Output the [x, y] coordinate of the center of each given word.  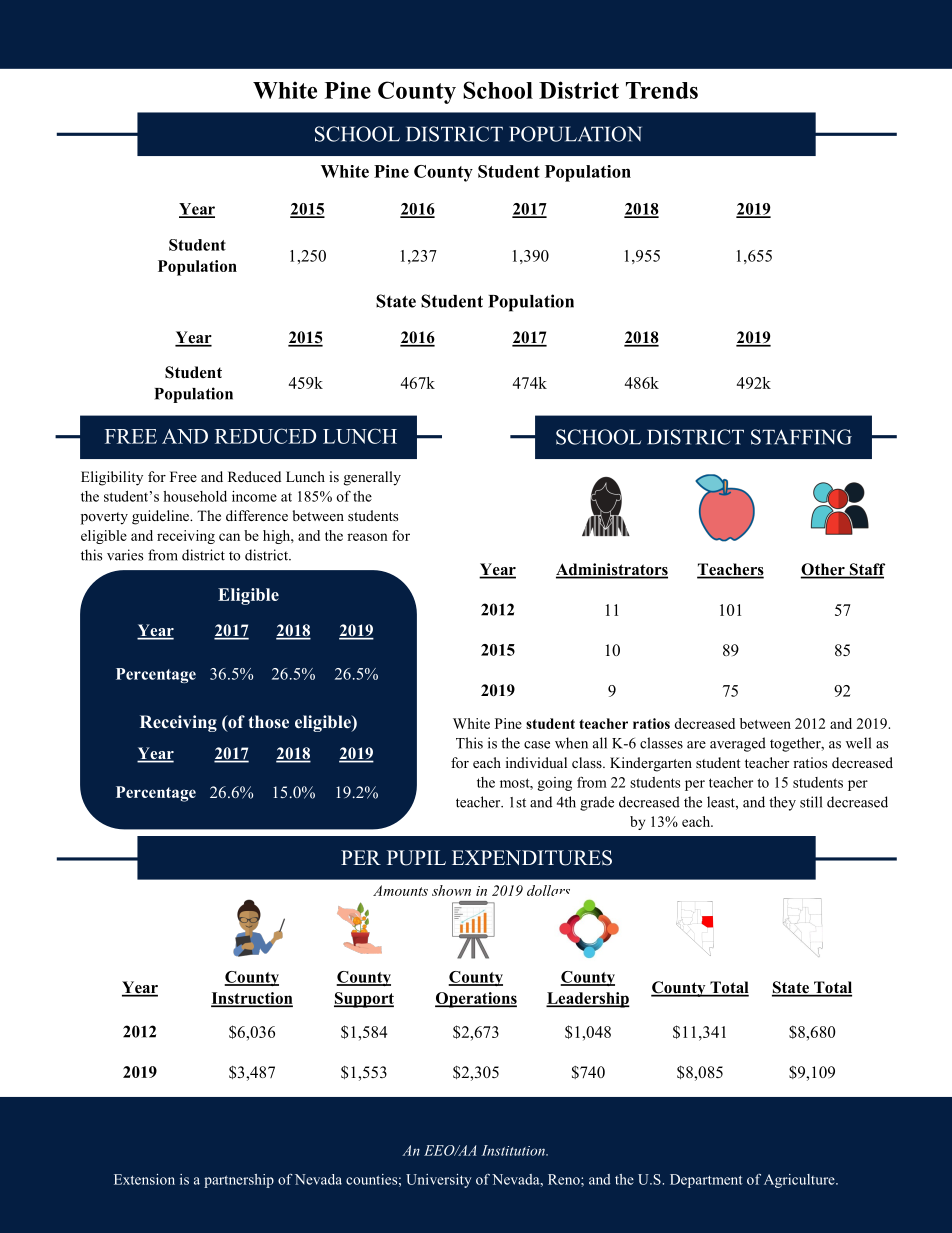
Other [823, 570]
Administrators [612, 570]
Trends [662, 90]
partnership [239, 1181]
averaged [738, 744]
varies [125, 555]
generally [372, 478]
